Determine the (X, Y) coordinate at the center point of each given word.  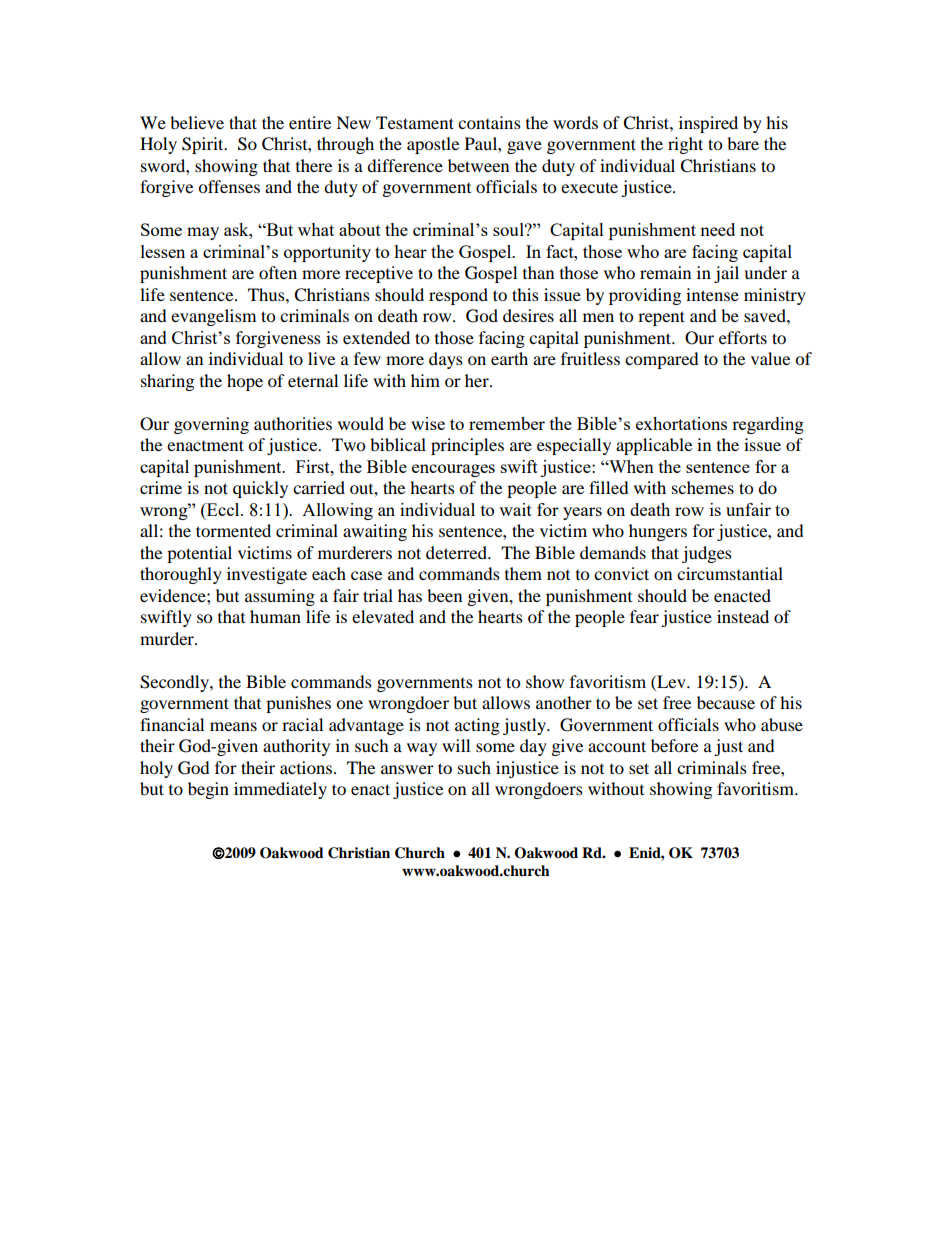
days (446, 360)
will (456, 745)
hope (245, 382)
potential (199, 554)
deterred (457, 552)
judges (707, 554)
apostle (433, 145)
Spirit (204, 145)
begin (208, 790)
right (685, 145)
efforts (743, 337)
